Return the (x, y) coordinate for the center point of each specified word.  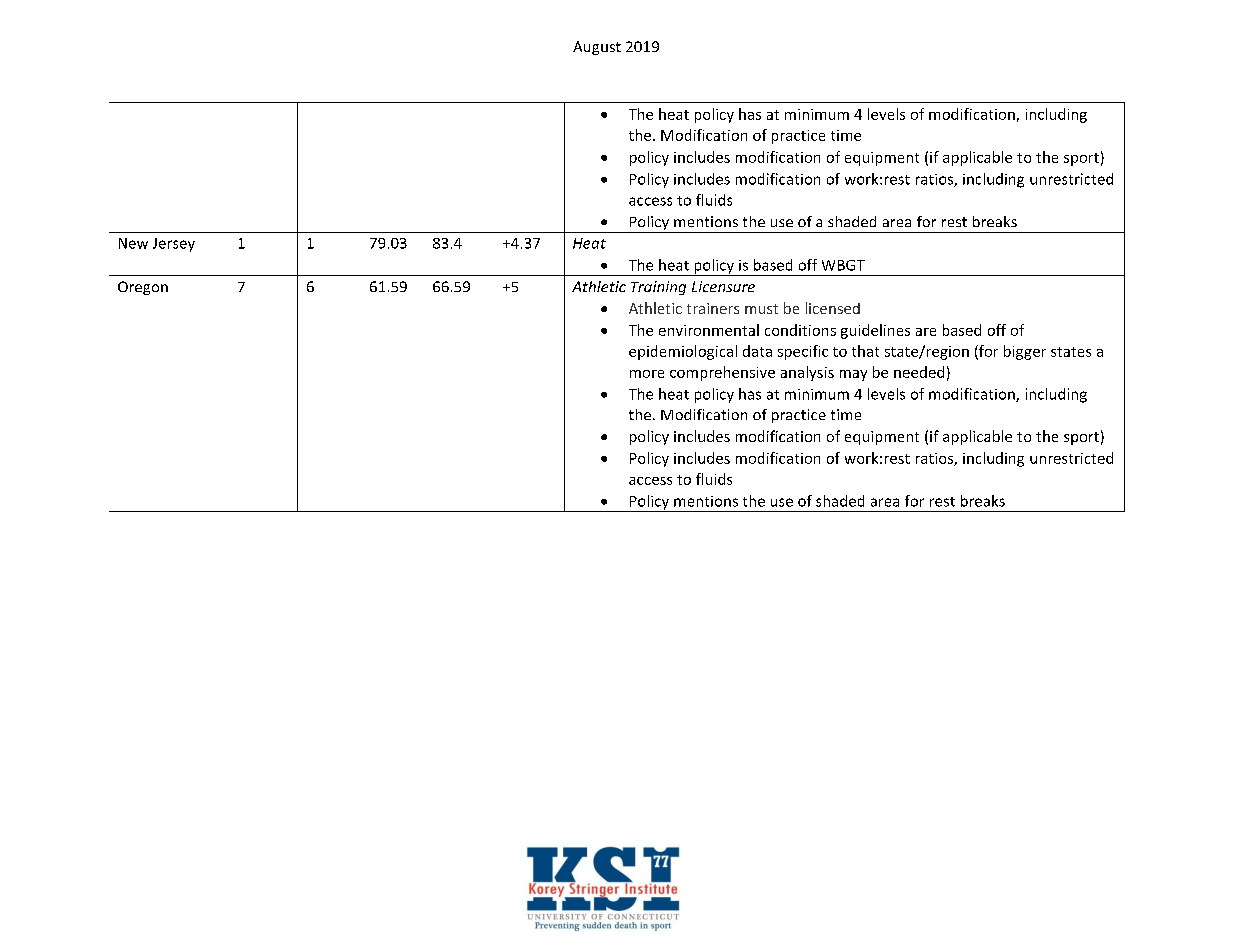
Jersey (174, 245)
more (647, 374)
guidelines (875, 331)
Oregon (143, 288)
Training (658, 288)
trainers (713, 308)
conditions (800, 330)
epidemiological (683, 352)
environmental (709, 330)
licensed (833, 308)
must (761, 309)
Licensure (723, 286)
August (597, 48)
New (133, 243)
